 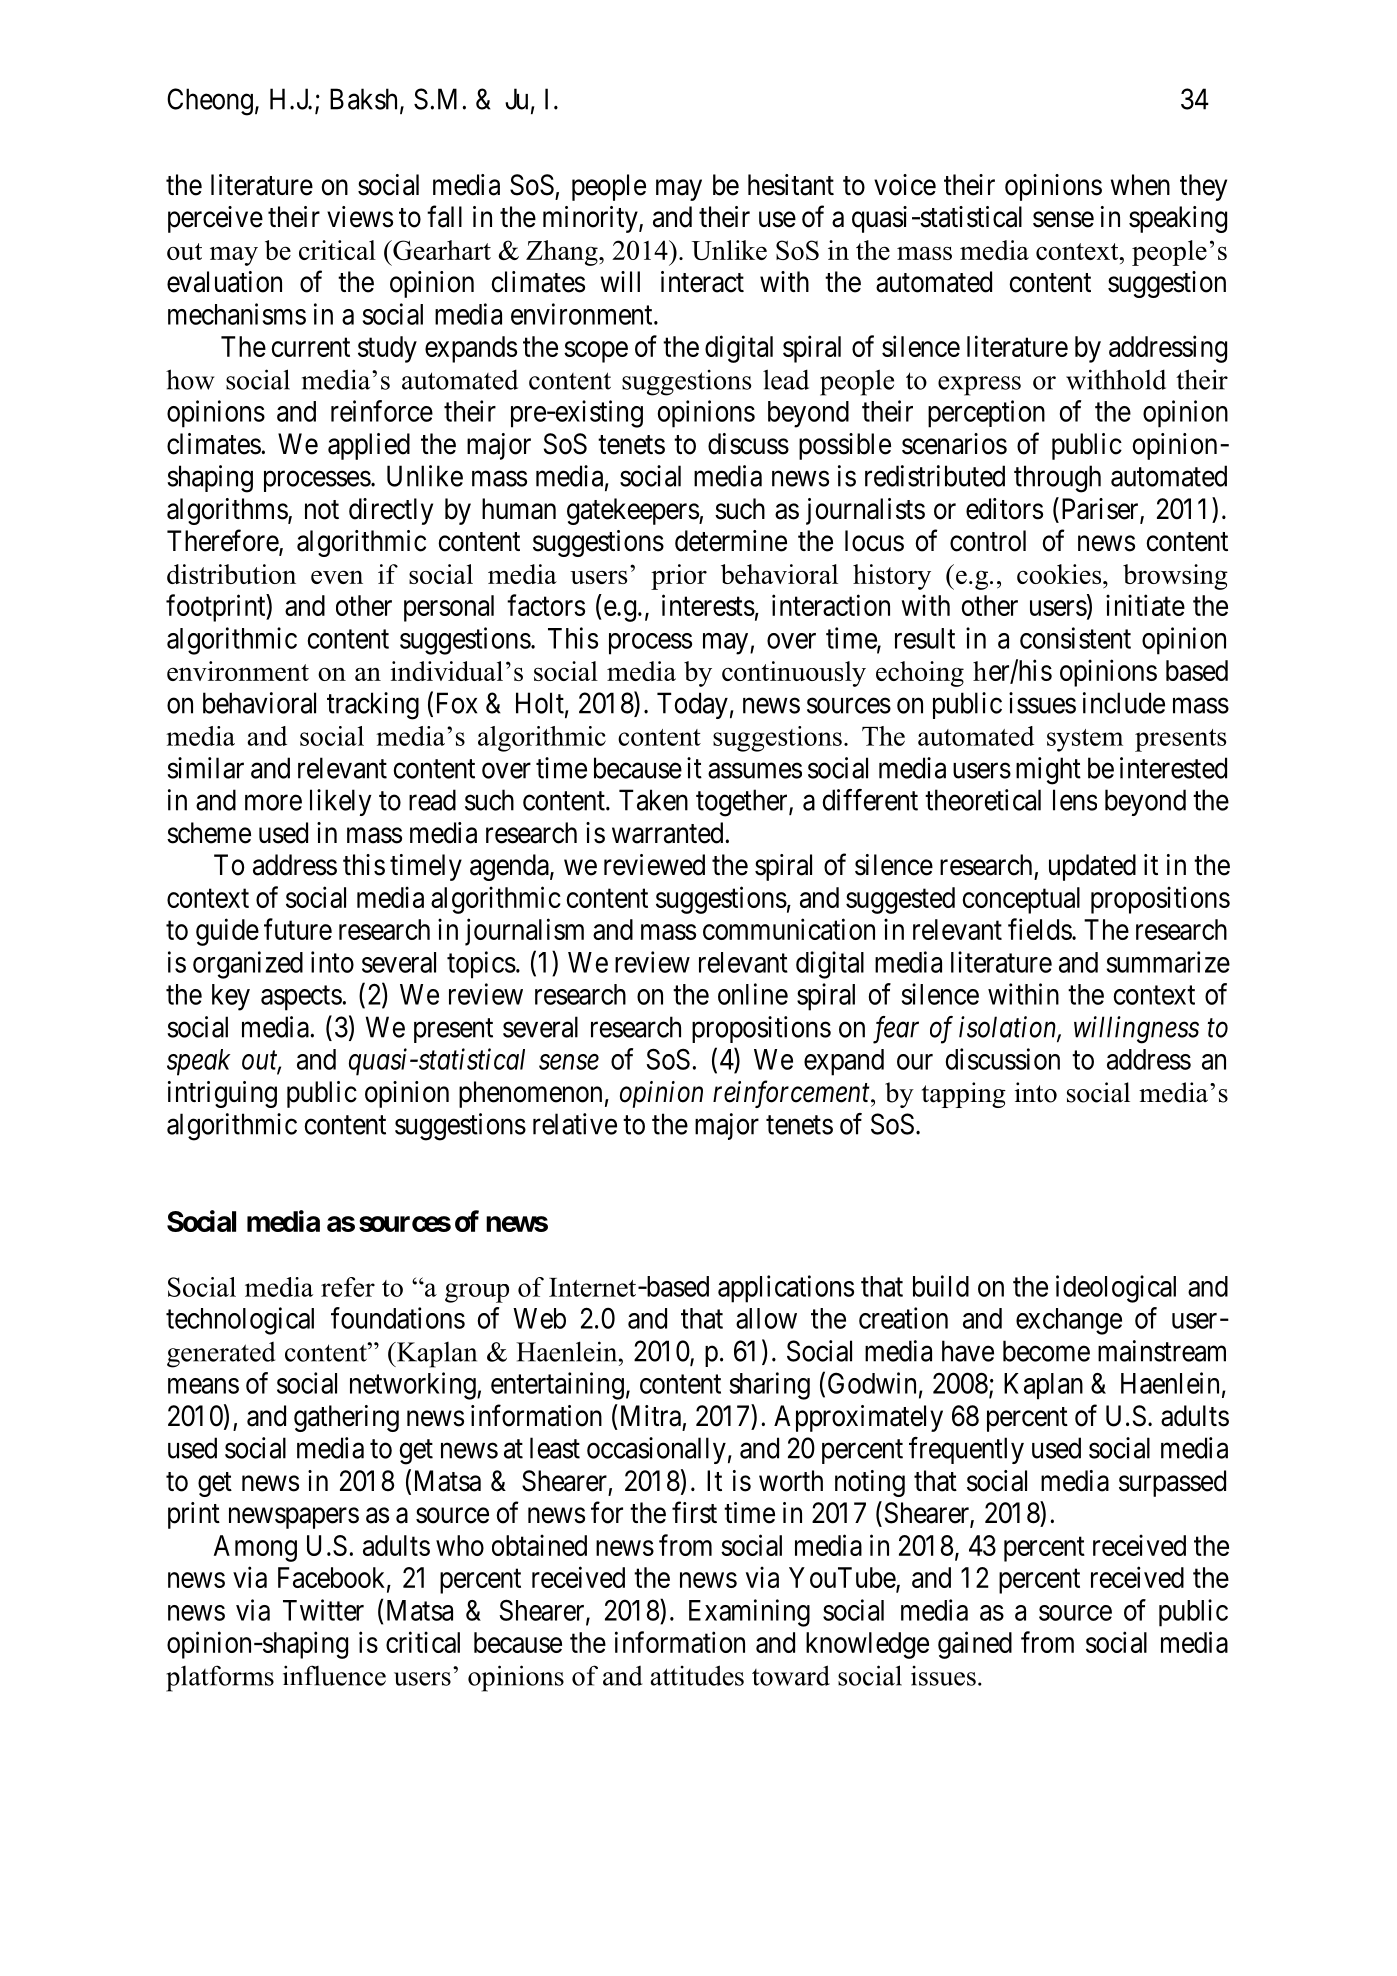 What do you see at coordinates (348, 1287) in the screenshot?
I see `refer` at bounding box center [348, 1287].
